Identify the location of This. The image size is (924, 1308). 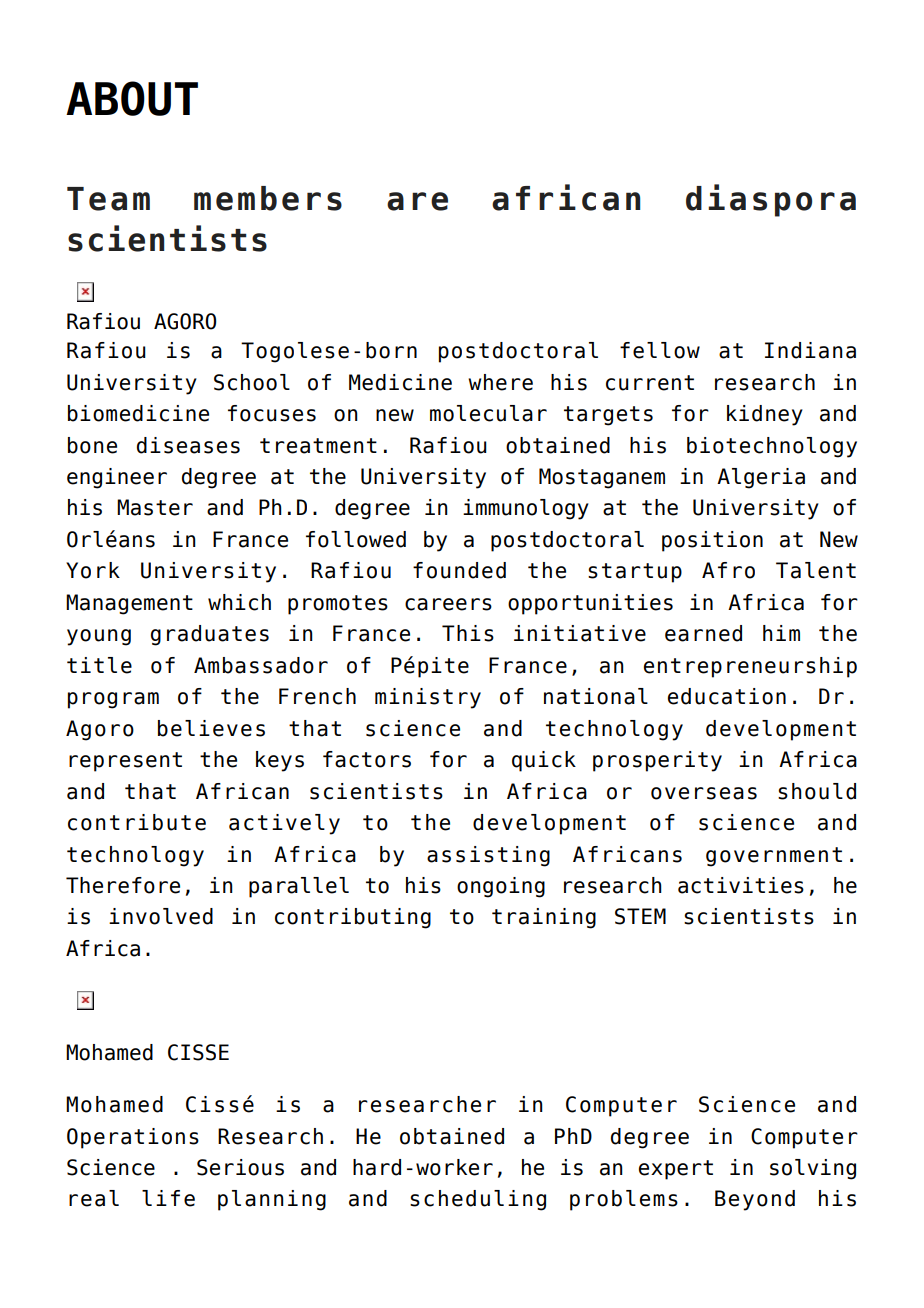
(468, 633).
